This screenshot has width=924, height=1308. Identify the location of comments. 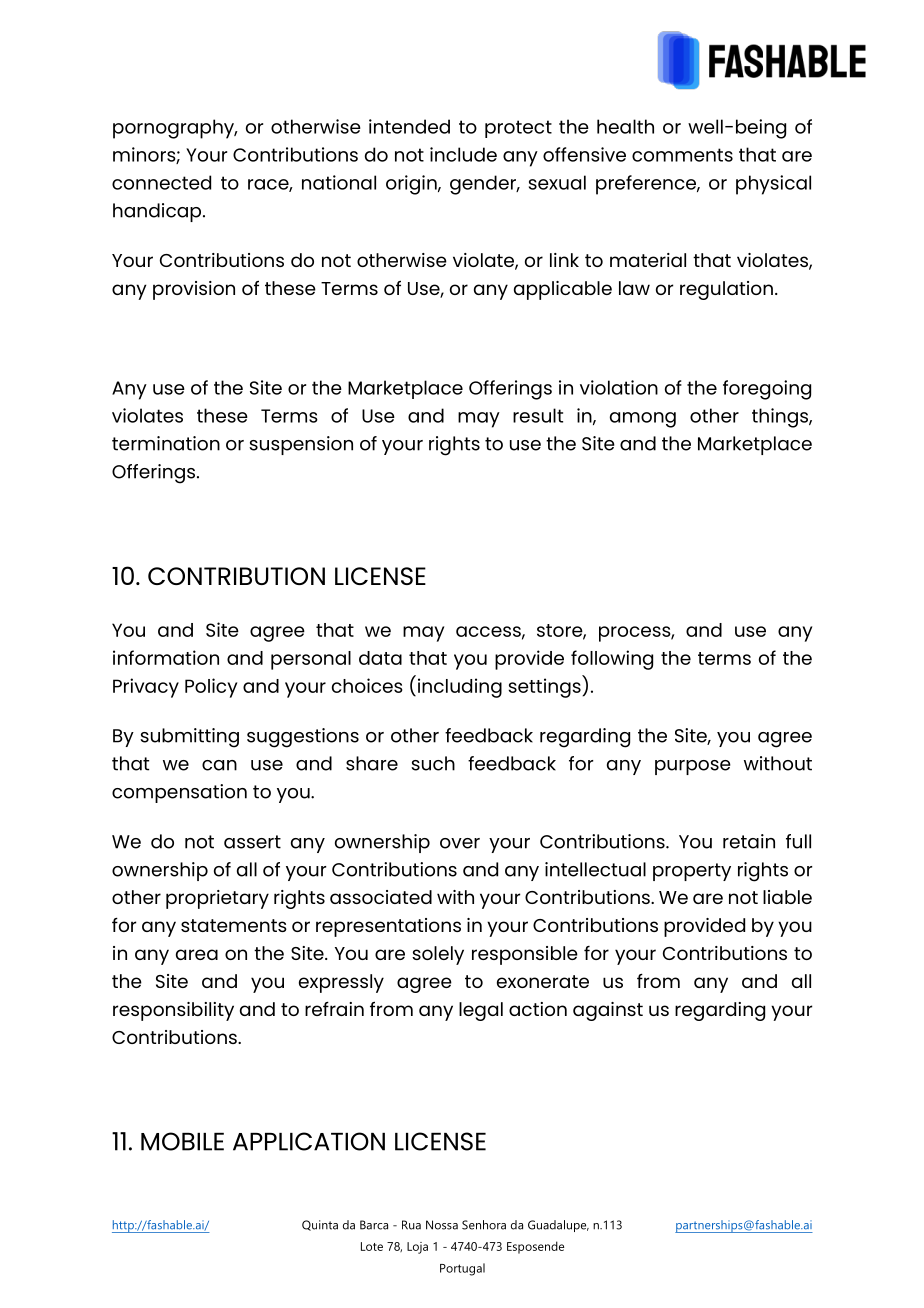
(682, 155).
